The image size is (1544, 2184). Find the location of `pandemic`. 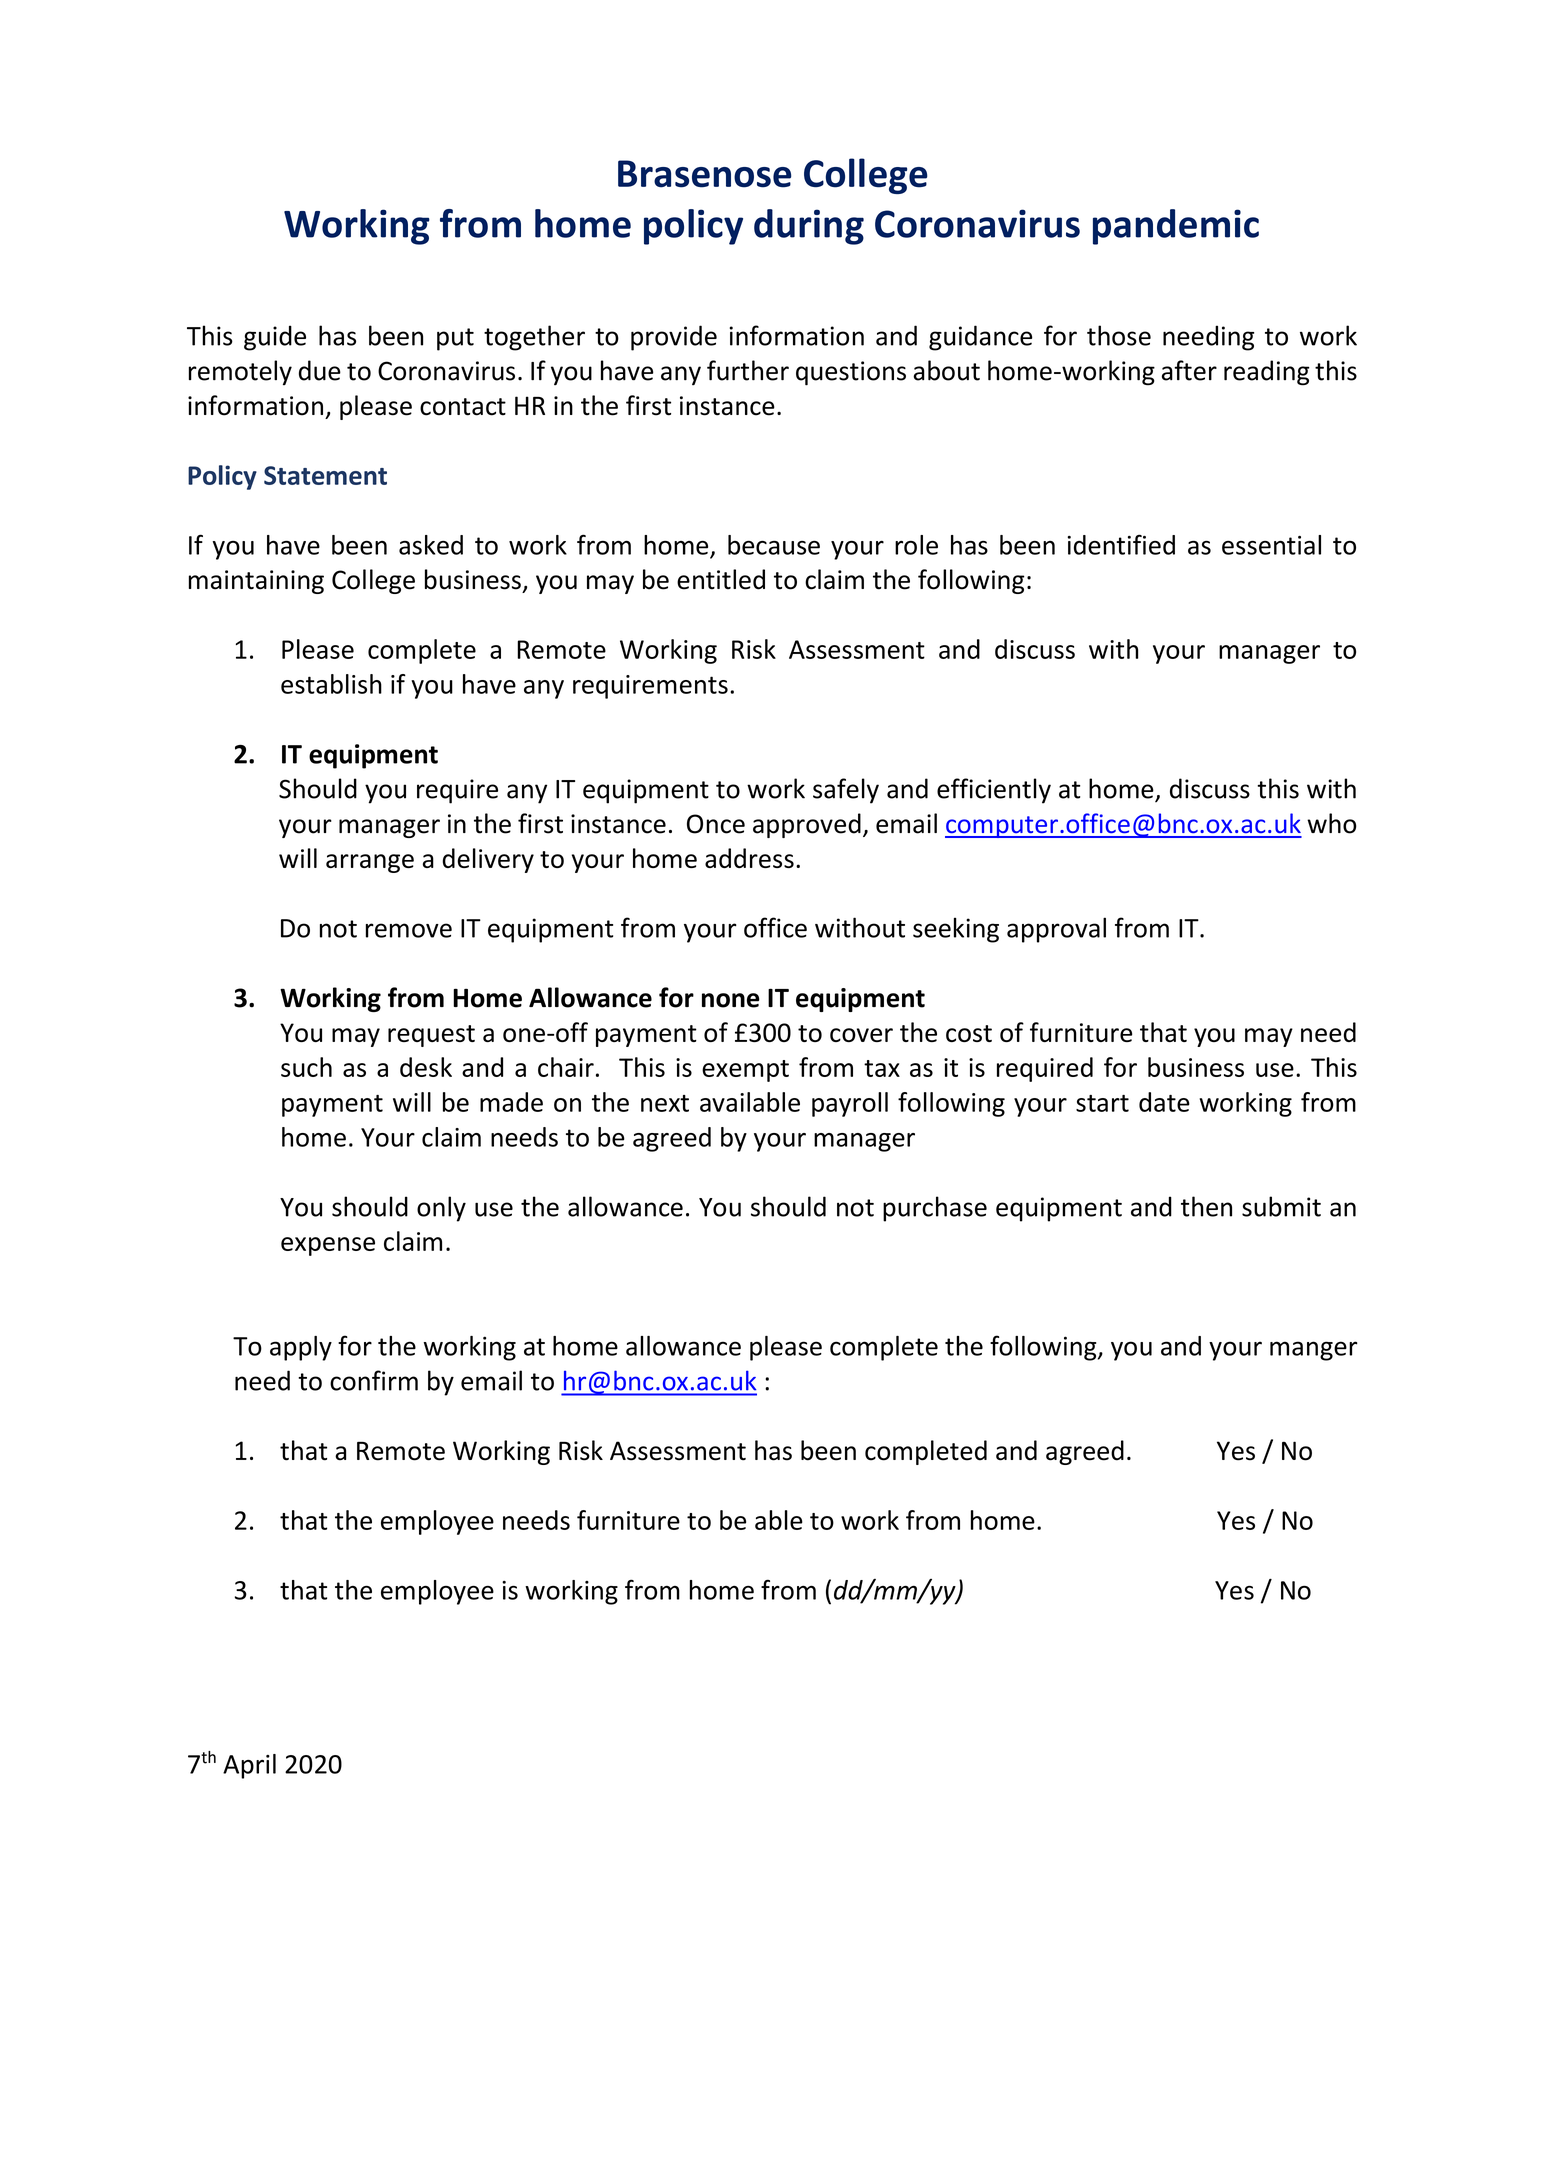

pandemic is located at coordinates (1176, 227).
